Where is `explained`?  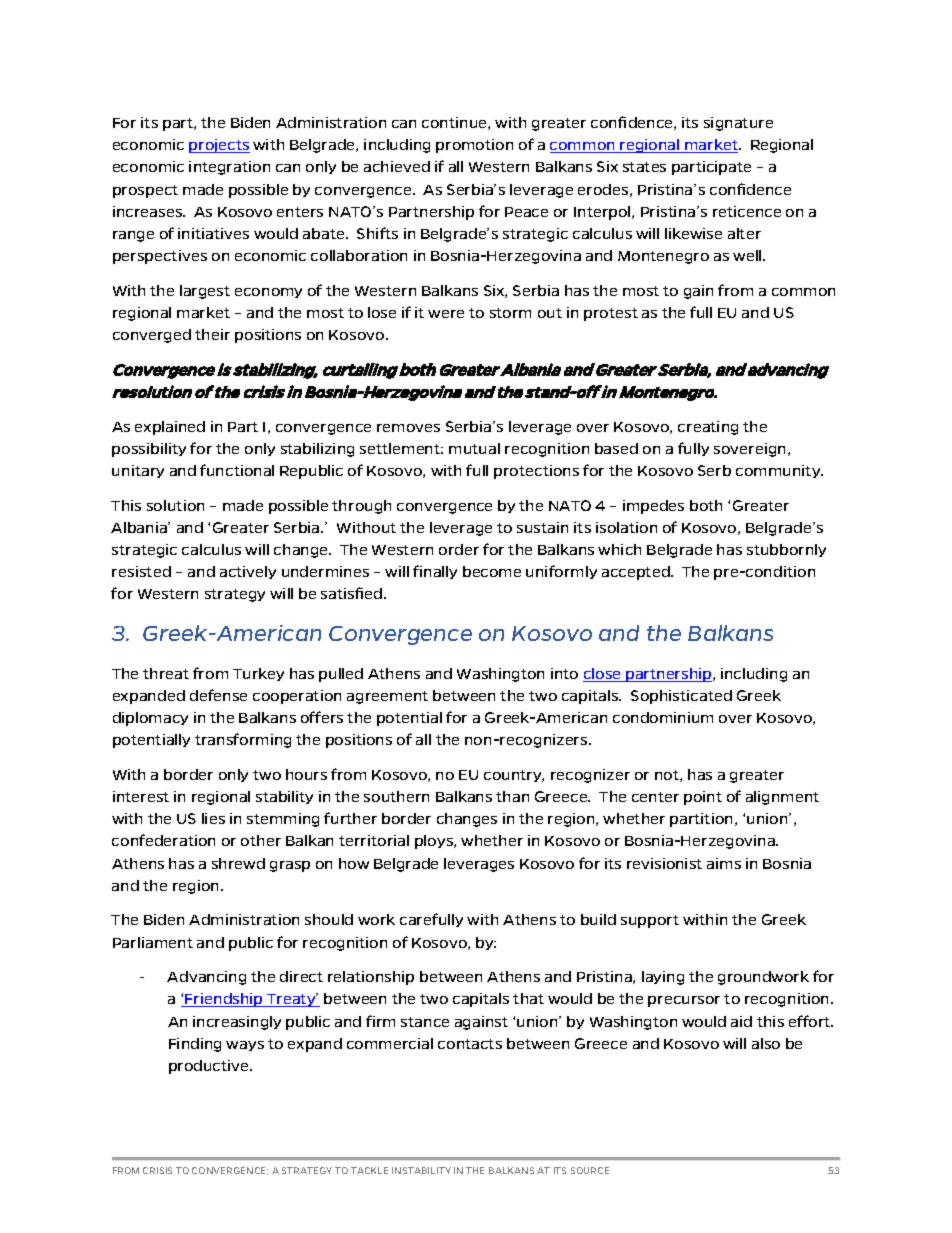
explained is located at coordinates (170, 428).
